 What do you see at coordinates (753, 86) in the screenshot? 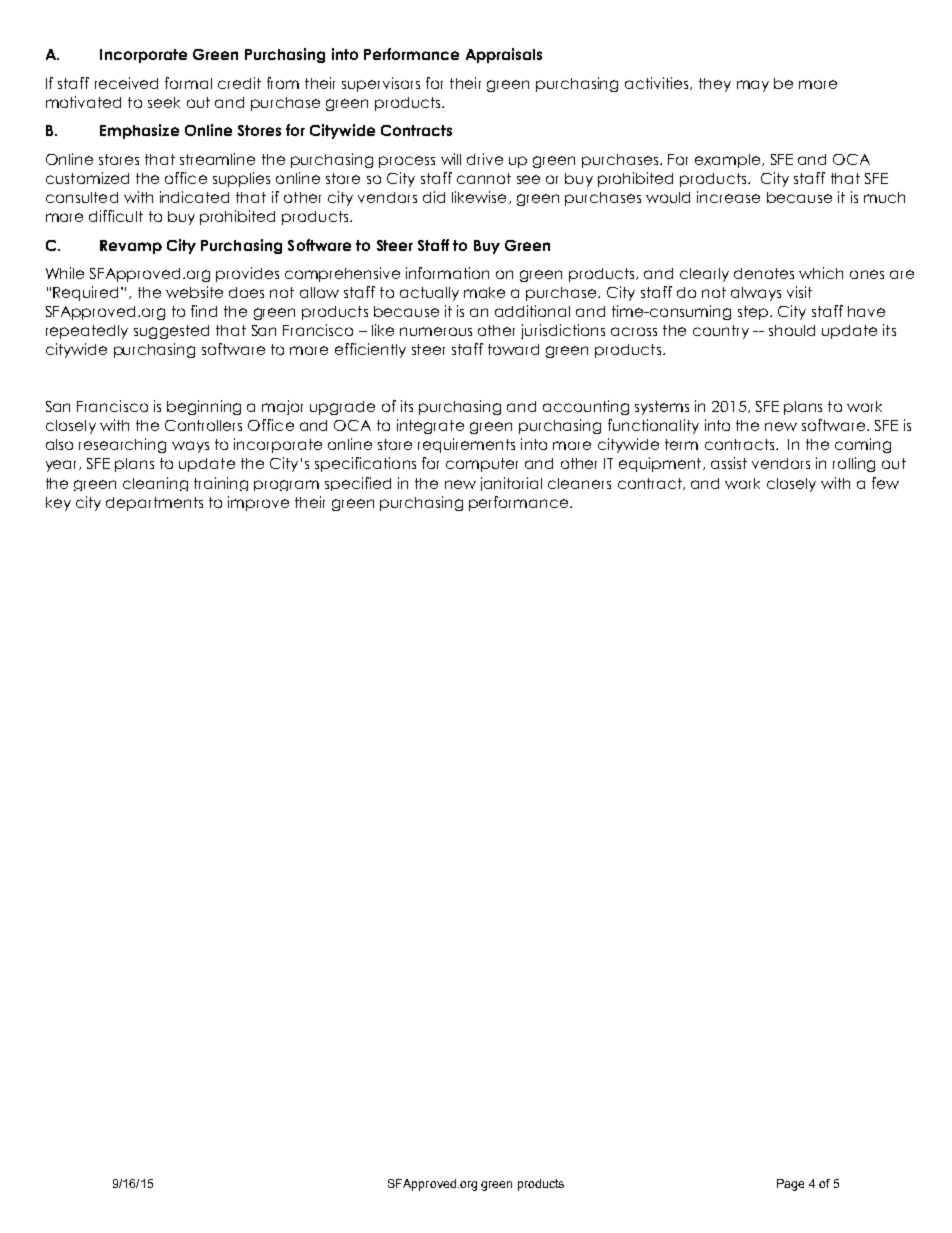
I see `may` at bounding box center [753, 86].
